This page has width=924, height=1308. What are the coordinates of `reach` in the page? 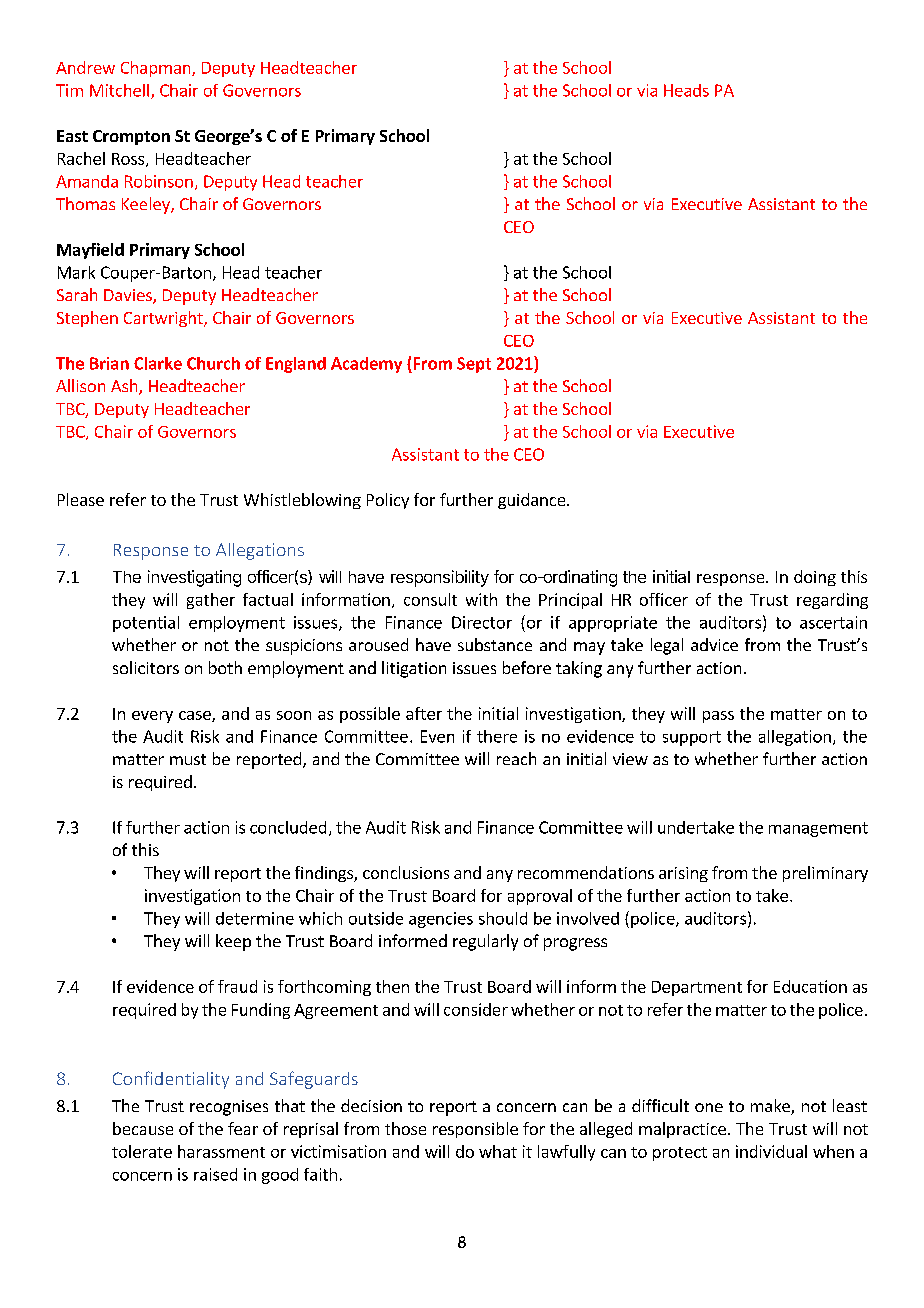 It's located at (516, 758).
